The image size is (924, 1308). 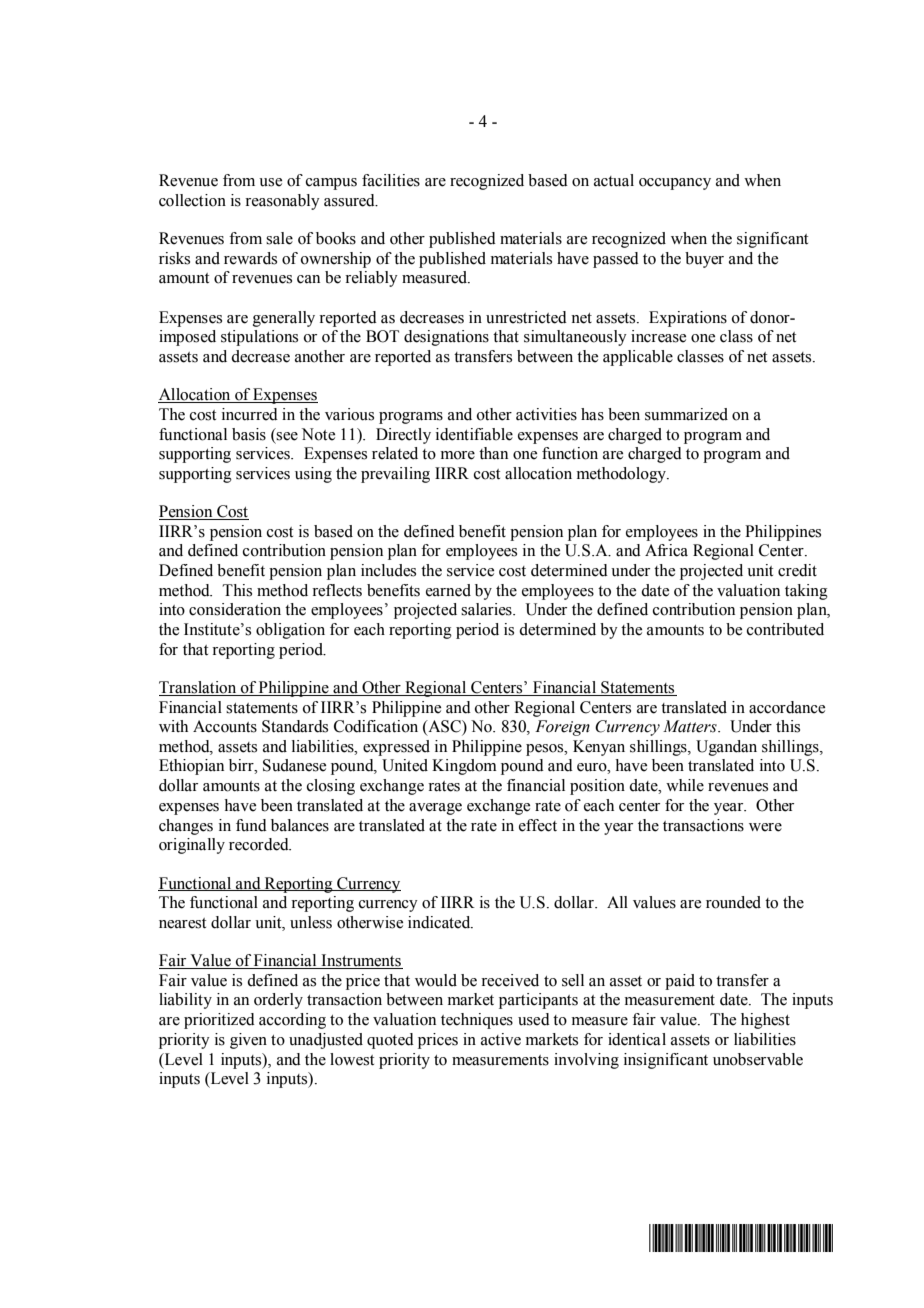 What do you see at coordinates (493, 453) in the page?
I see `than` at bounding box center [493, 453].
